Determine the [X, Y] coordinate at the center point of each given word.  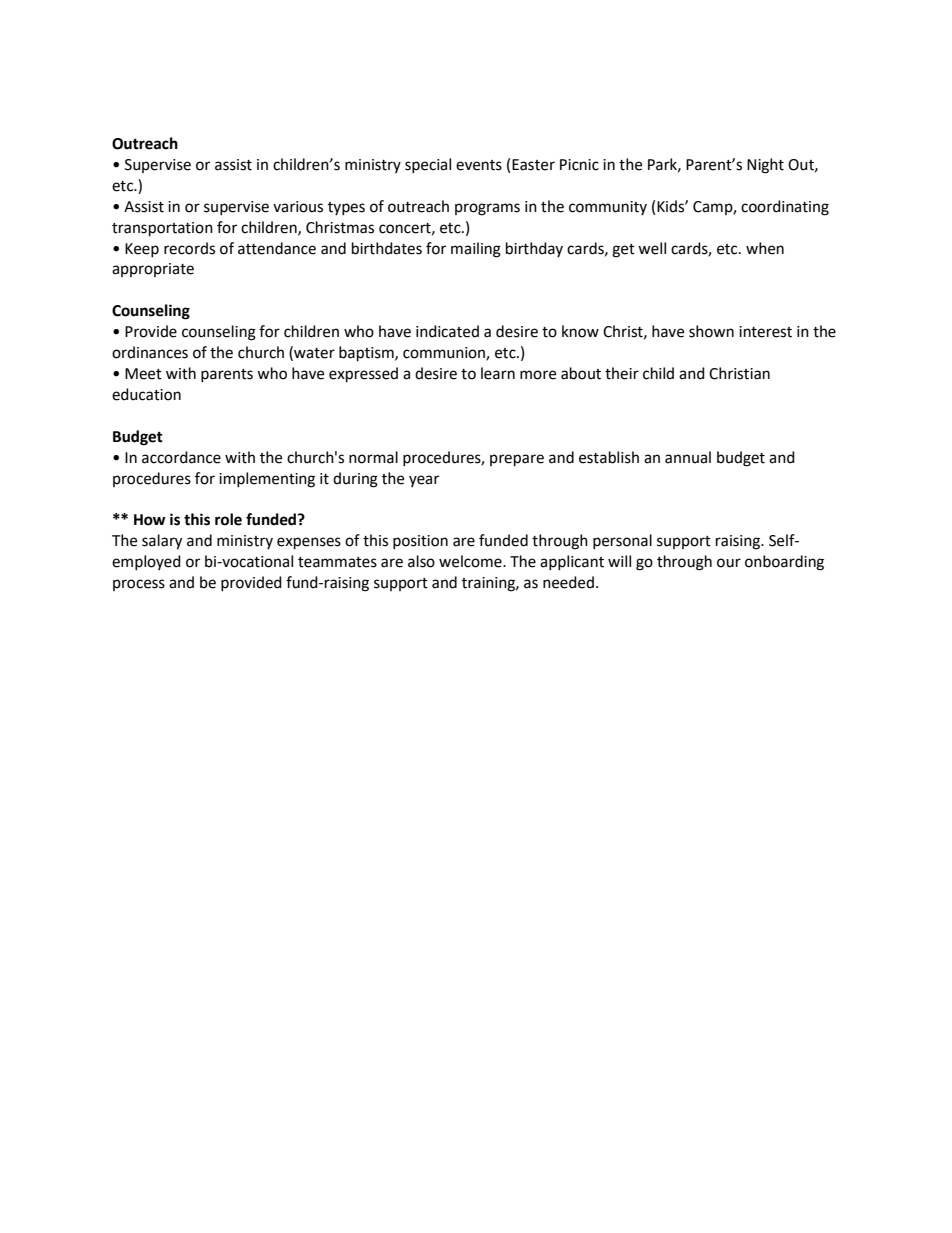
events [479, 165]
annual [688, 457]
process [139, 585]
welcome [471, 561]
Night [765, 166]
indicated [447, 331]
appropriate [153, 270]
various [298, 207]
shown [711, 331]
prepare [517, 460]
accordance [181, 457]
